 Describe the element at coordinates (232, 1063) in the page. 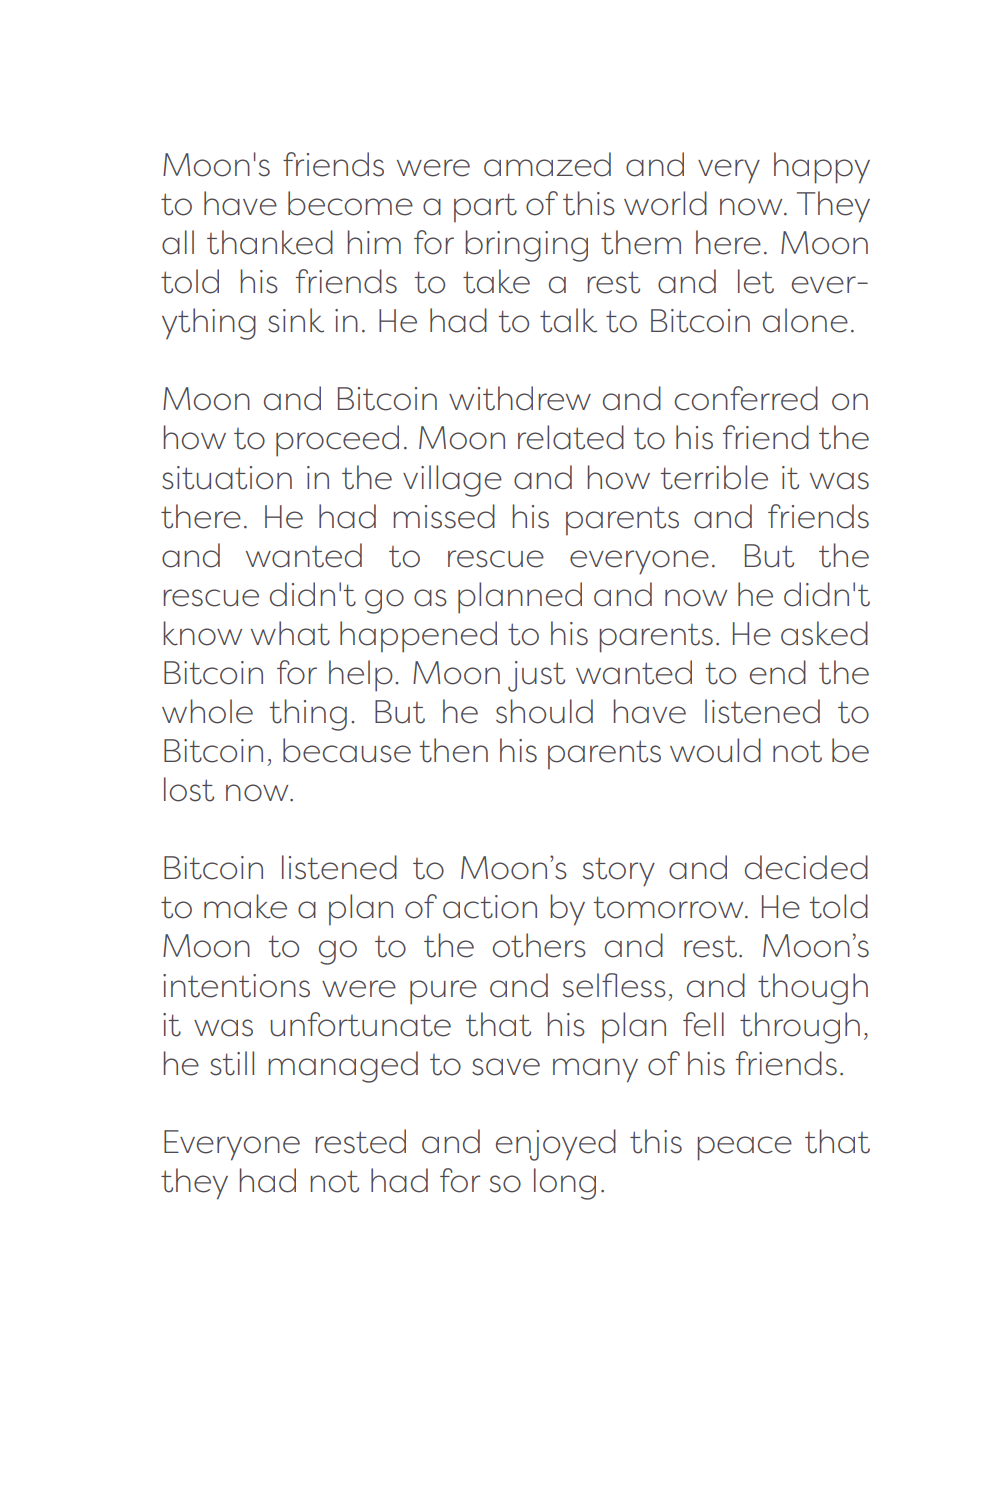

I see `still` at that location.
